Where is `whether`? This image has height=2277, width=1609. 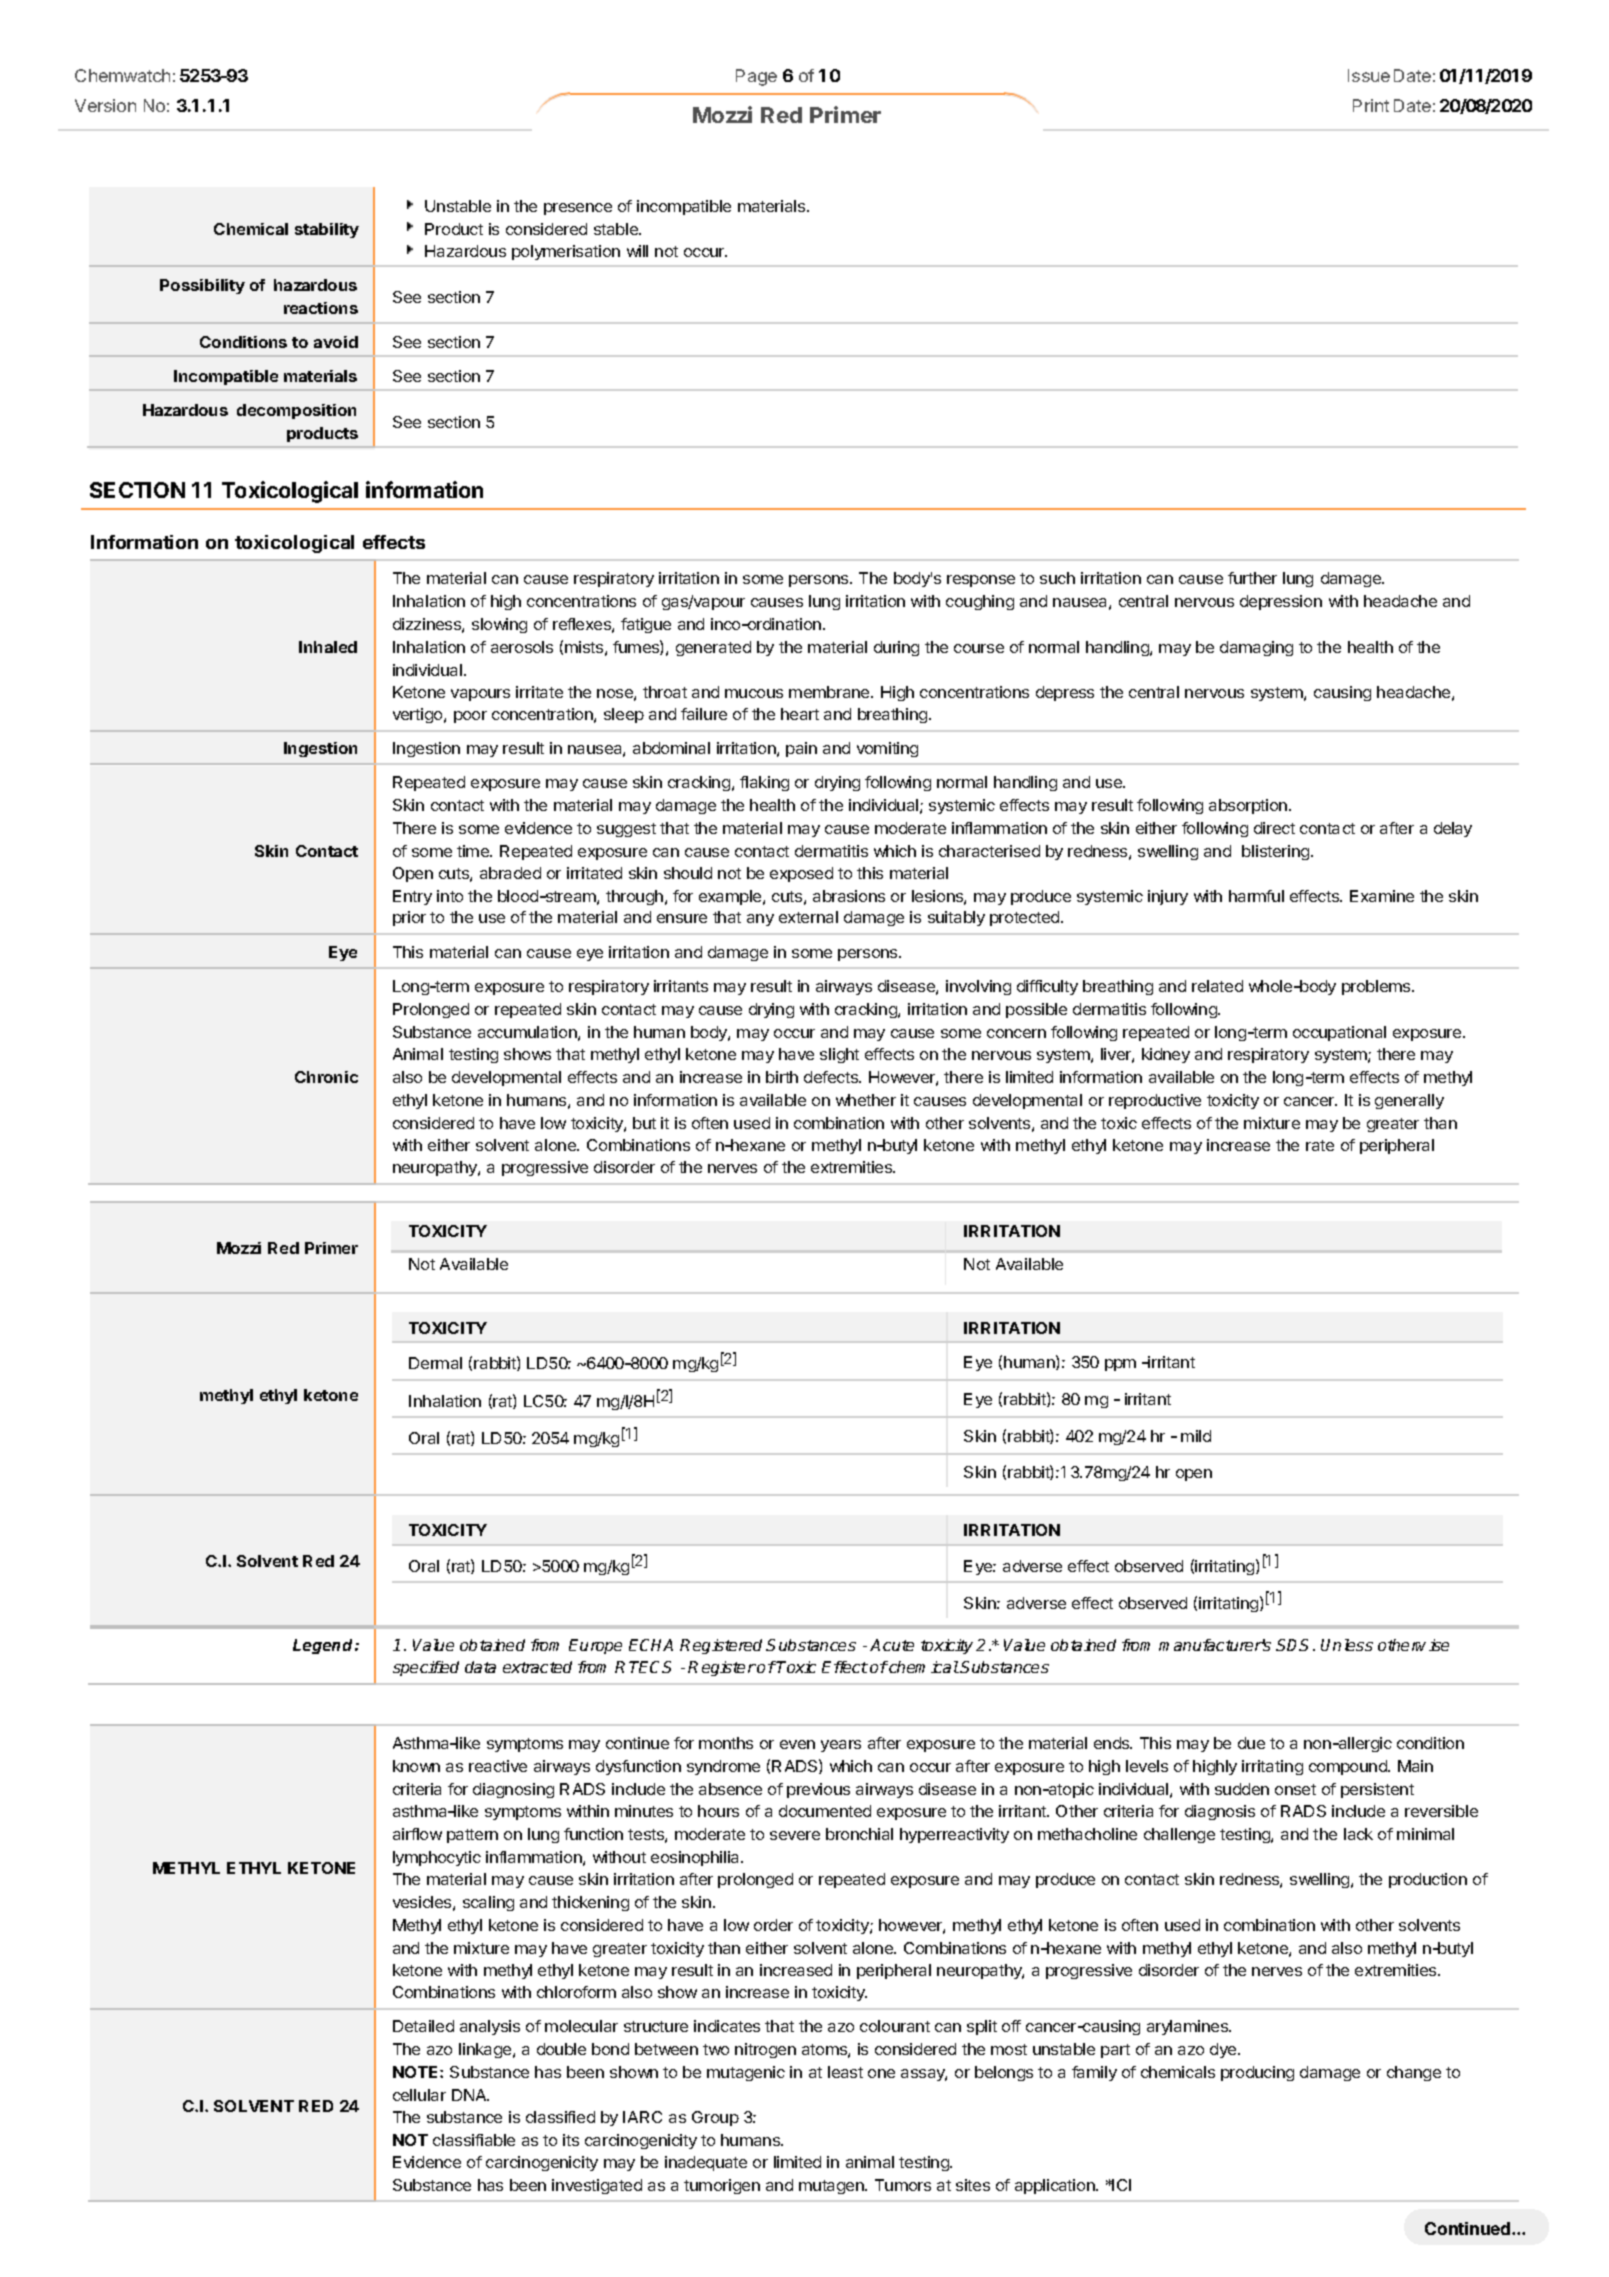
whether is located at coordinates (866, 1100).
